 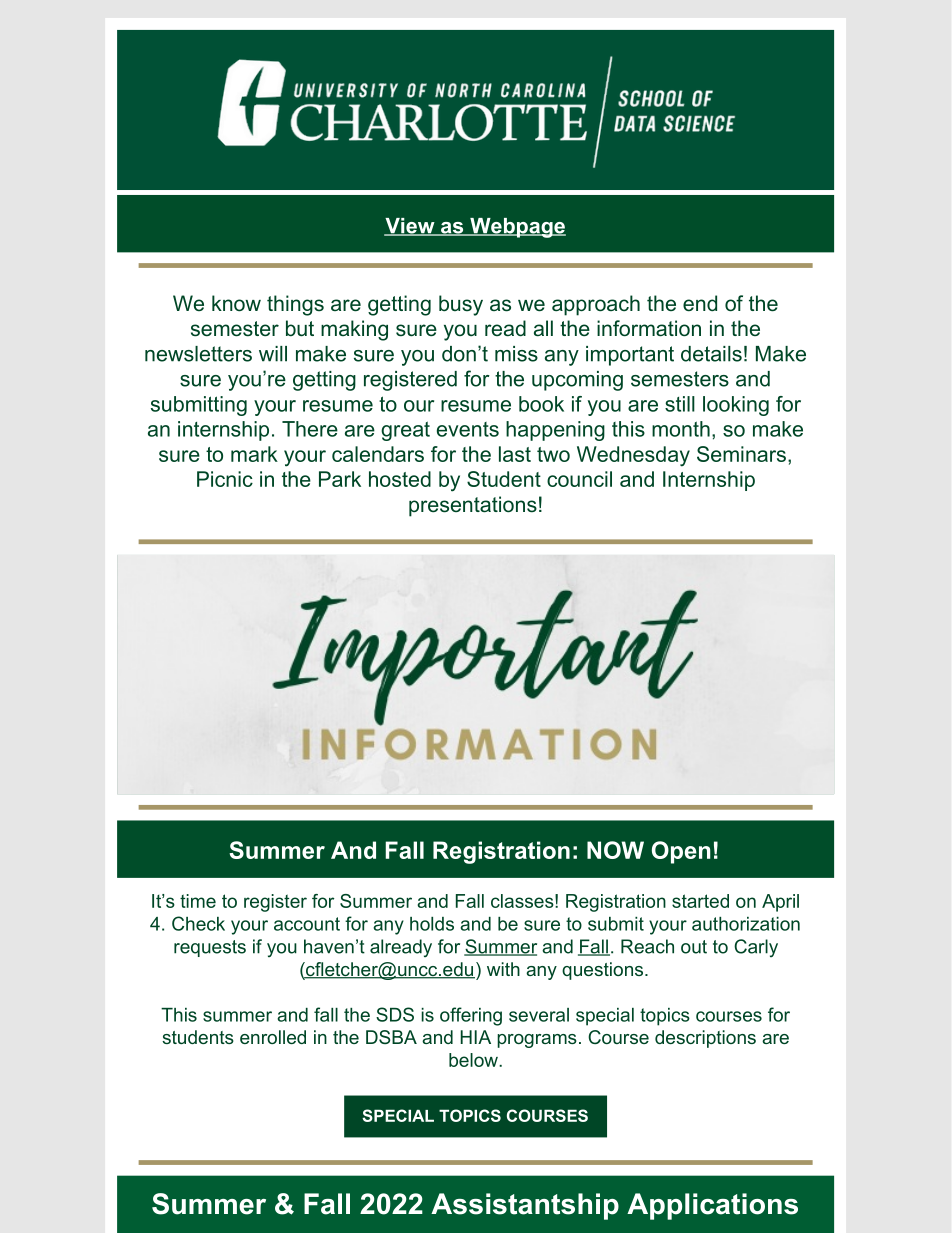 I want to click on account, so click(x=307, y=924).
